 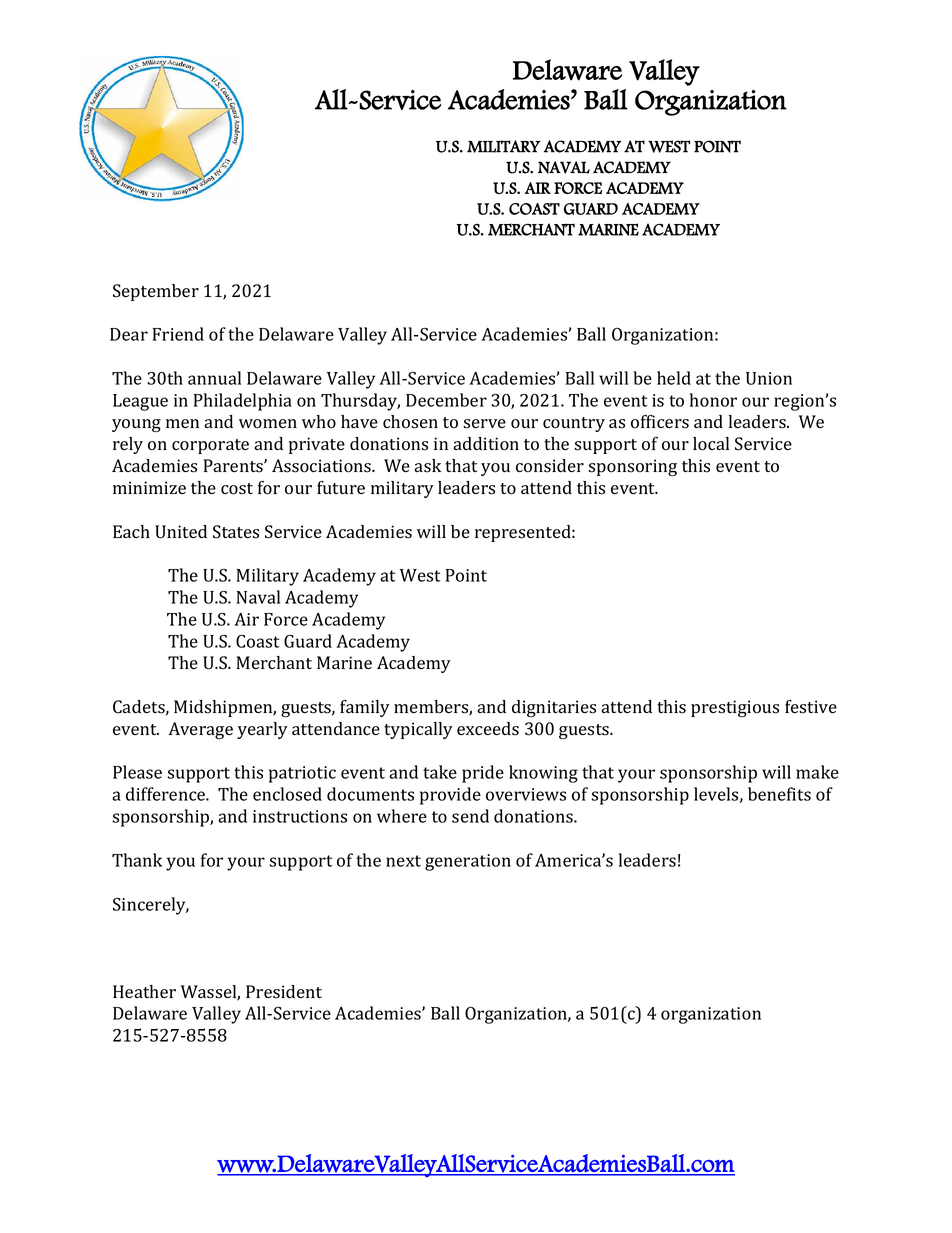 I want to click on send, so click(x=470, y=816).
